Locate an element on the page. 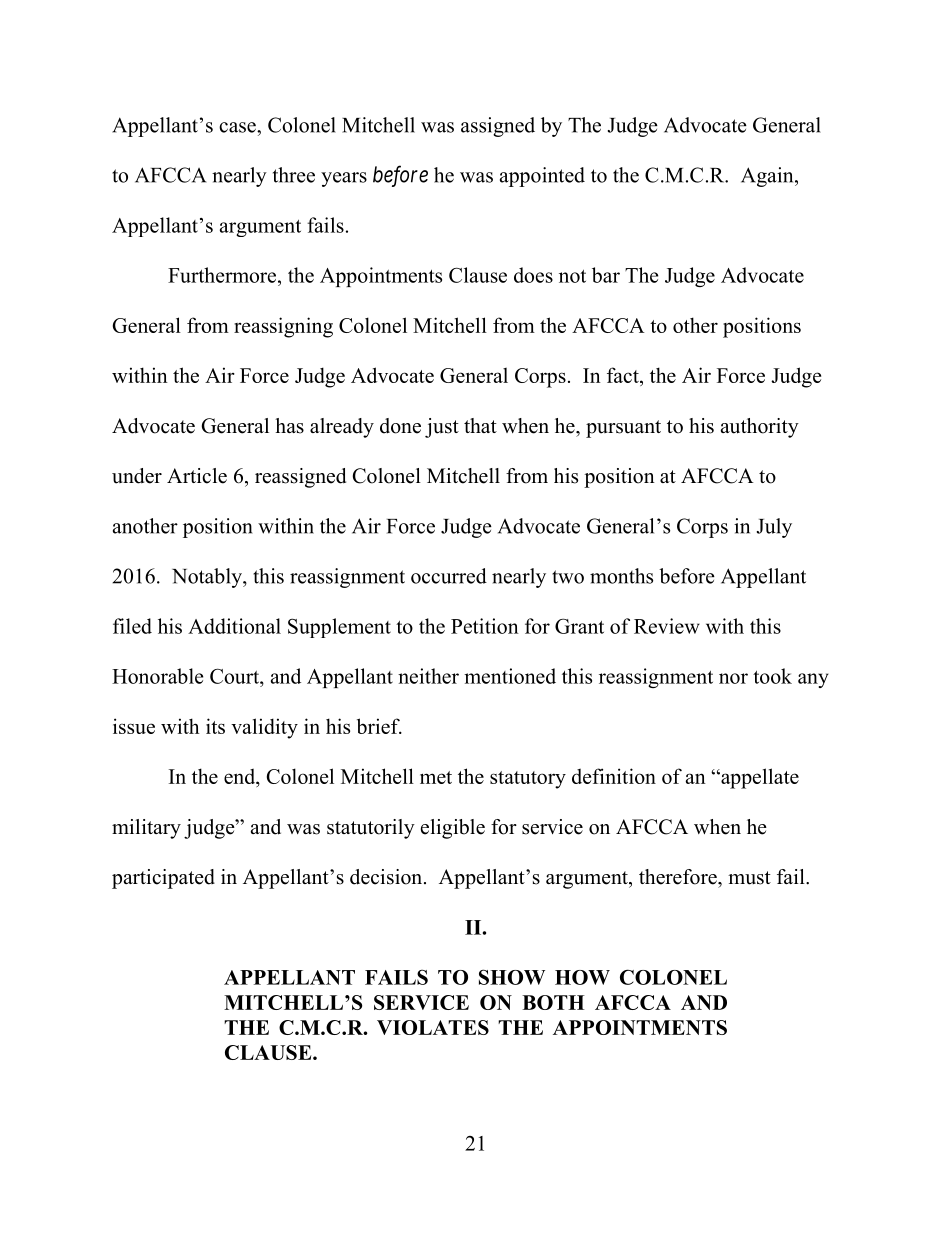  appointed is located at coordinates (542, 177).
